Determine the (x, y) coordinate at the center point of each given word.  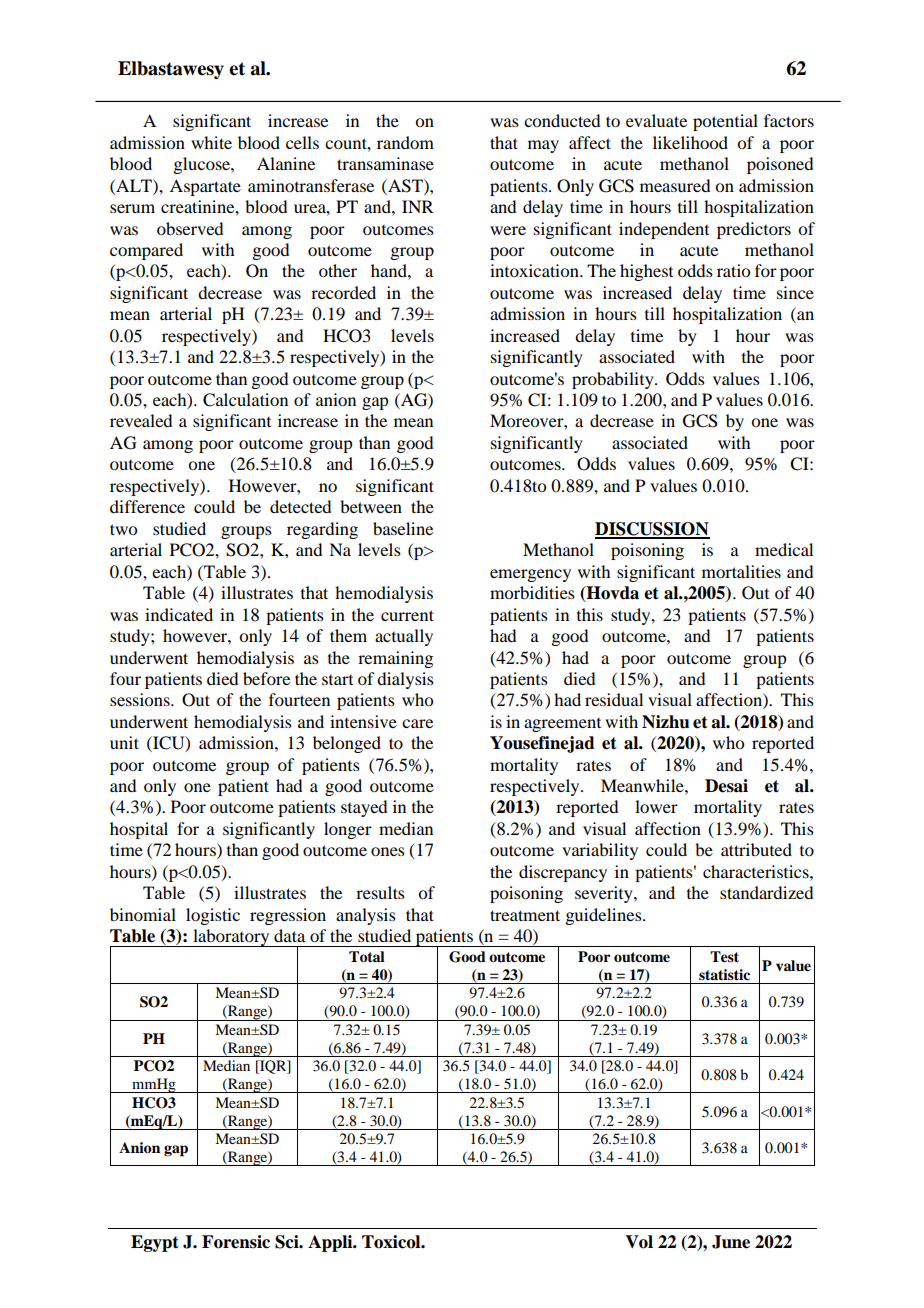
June (731, 1242)
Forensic (236, 1242)
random (405, 142)
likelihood (690, 142)
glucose (202, 165)
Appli (331, 1243)
